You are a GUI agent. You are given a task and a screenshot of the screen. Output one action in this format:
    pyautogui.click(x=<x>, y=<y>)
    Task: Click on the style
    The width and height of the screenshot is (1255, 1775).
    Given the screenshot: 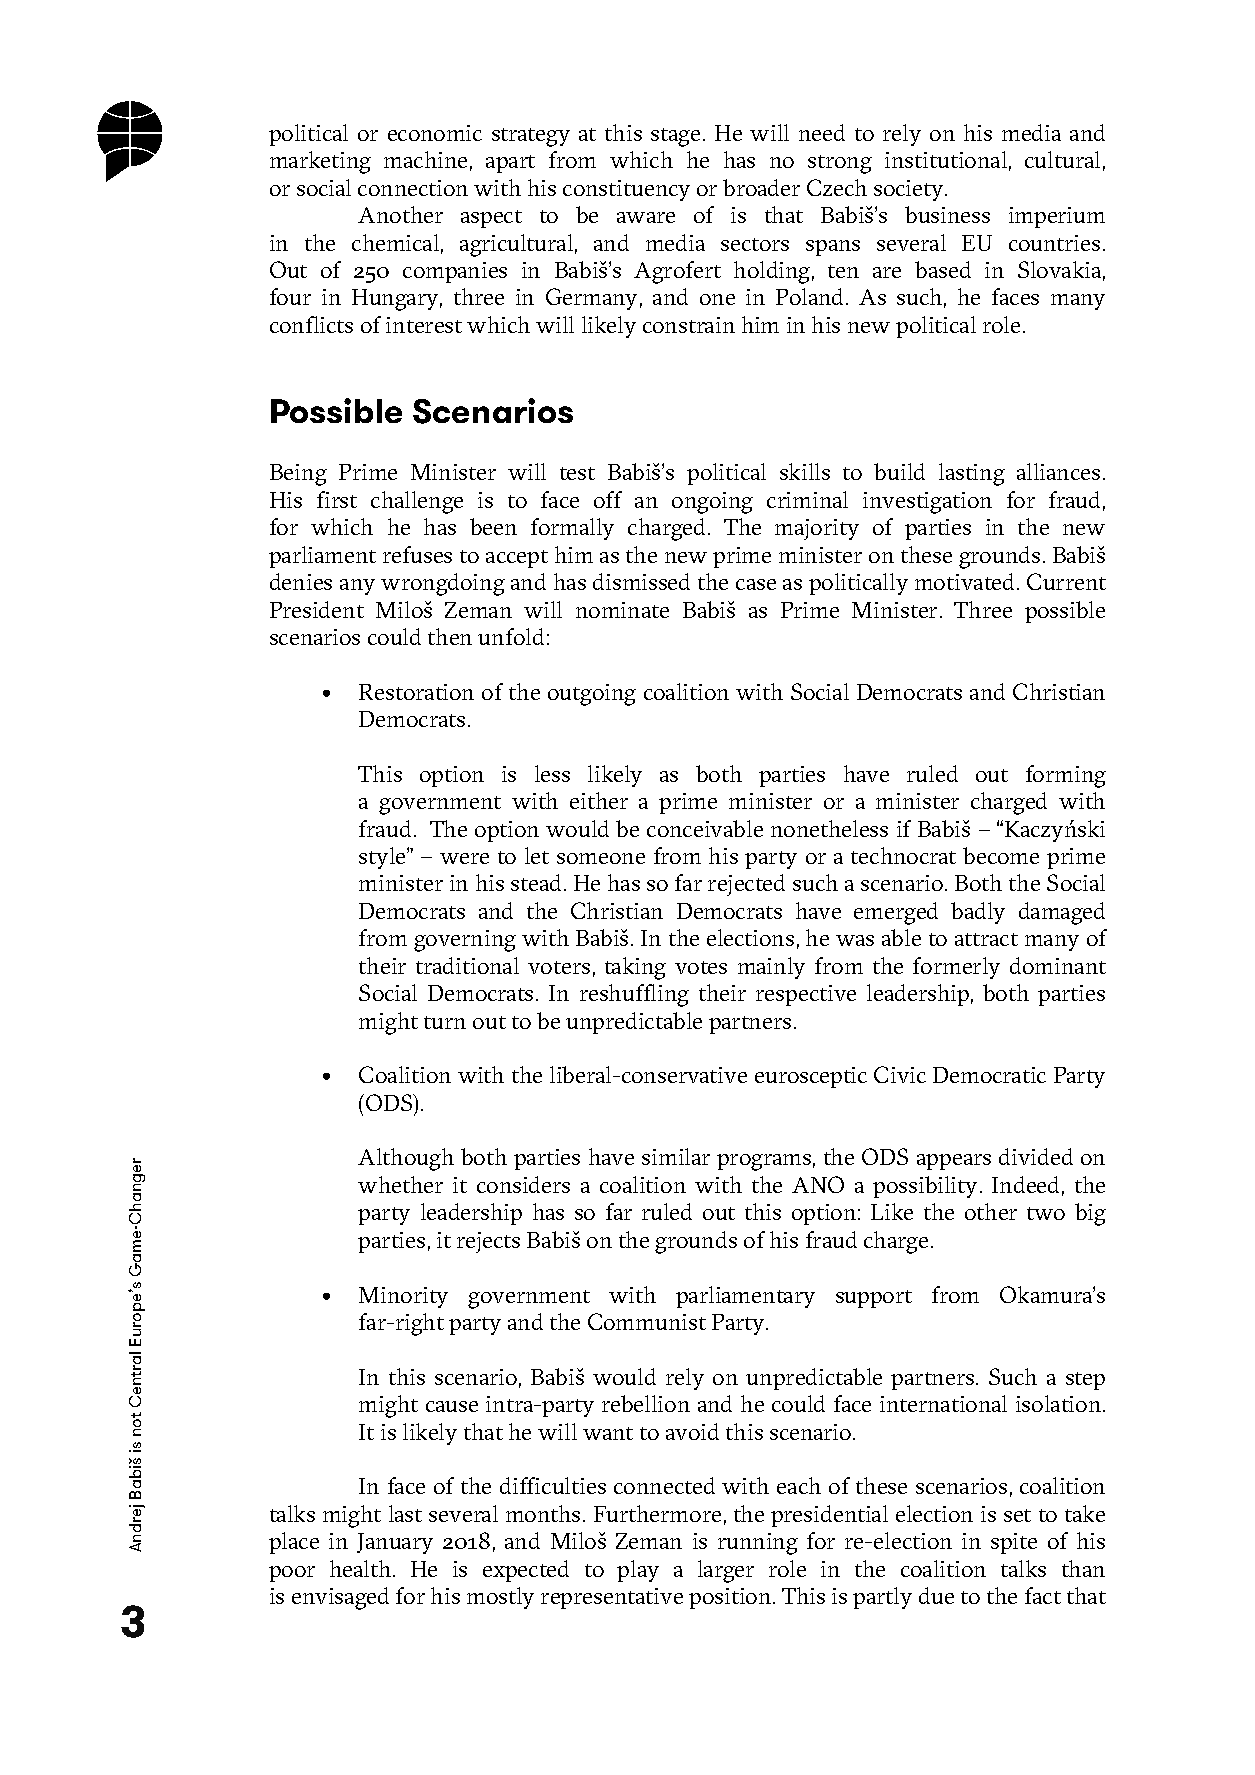 What is the action you would take?
    pyautogui.click(x=383, y=858)
